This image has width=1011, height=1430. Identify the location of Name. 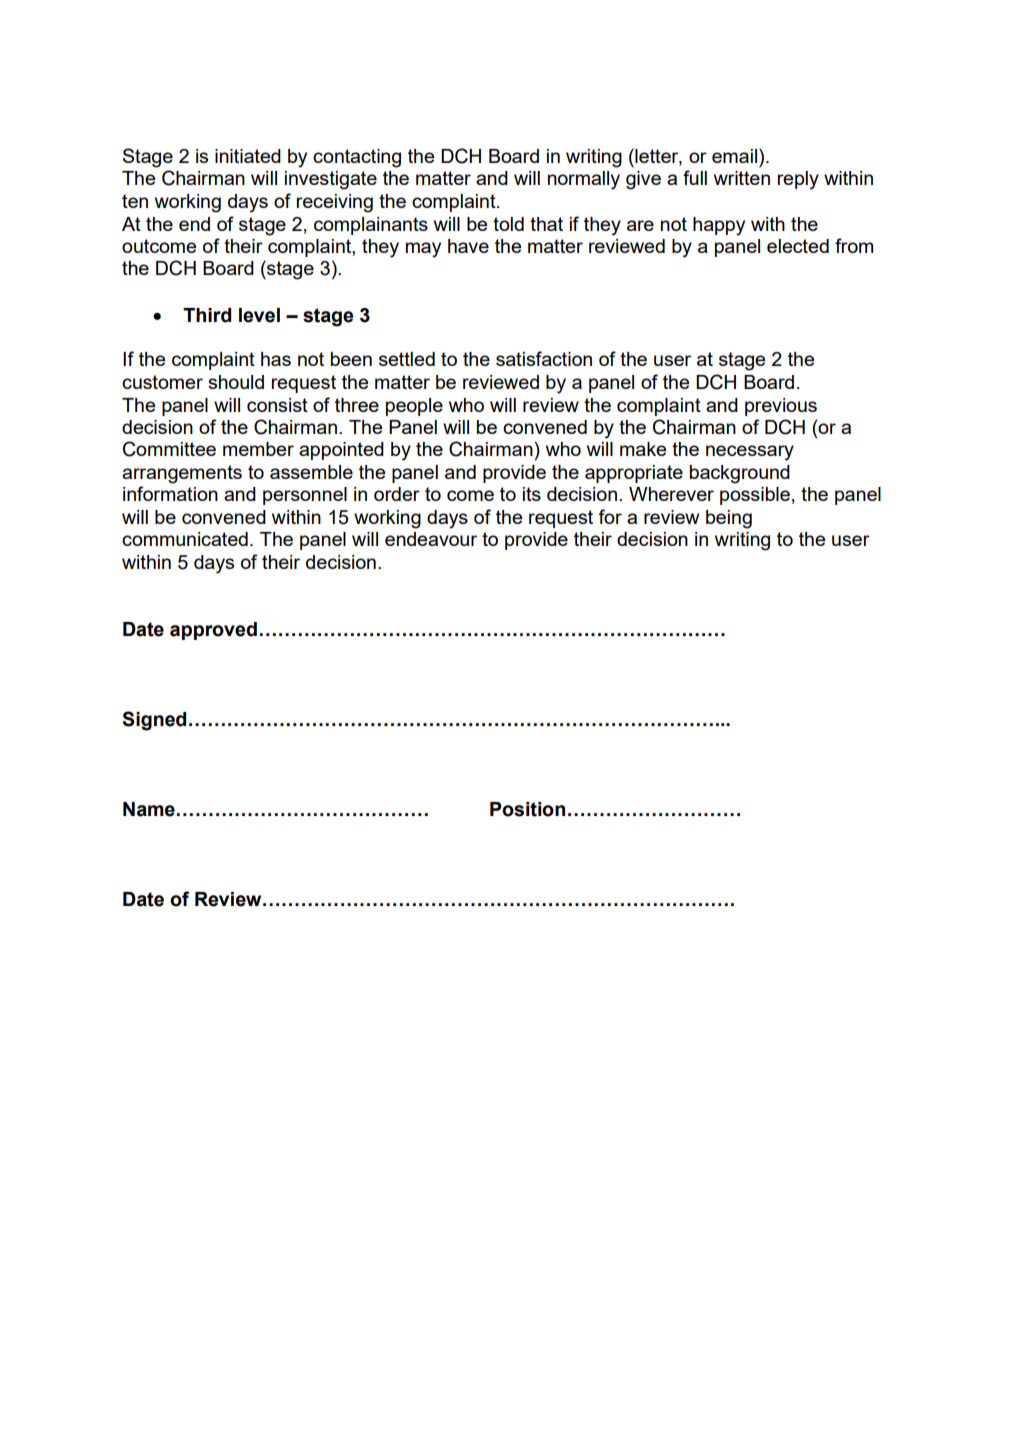
(150, 809).
